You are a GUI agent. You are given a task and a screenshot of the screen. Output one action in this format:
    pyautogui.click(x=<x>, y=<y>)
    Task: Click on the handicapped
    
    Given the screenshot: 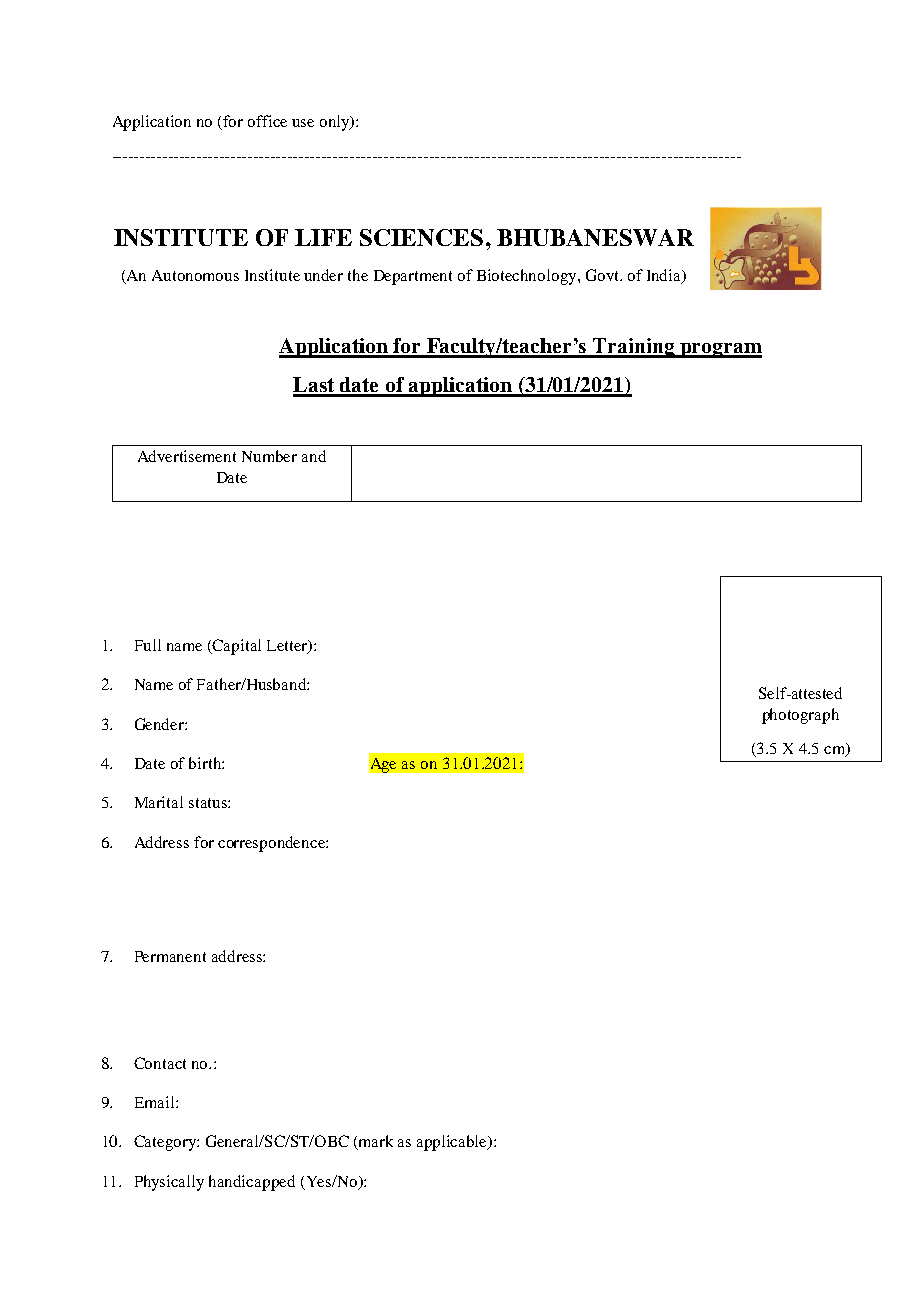 What is the action you would take?
    pyautogui.click(x=252, y=1183)
